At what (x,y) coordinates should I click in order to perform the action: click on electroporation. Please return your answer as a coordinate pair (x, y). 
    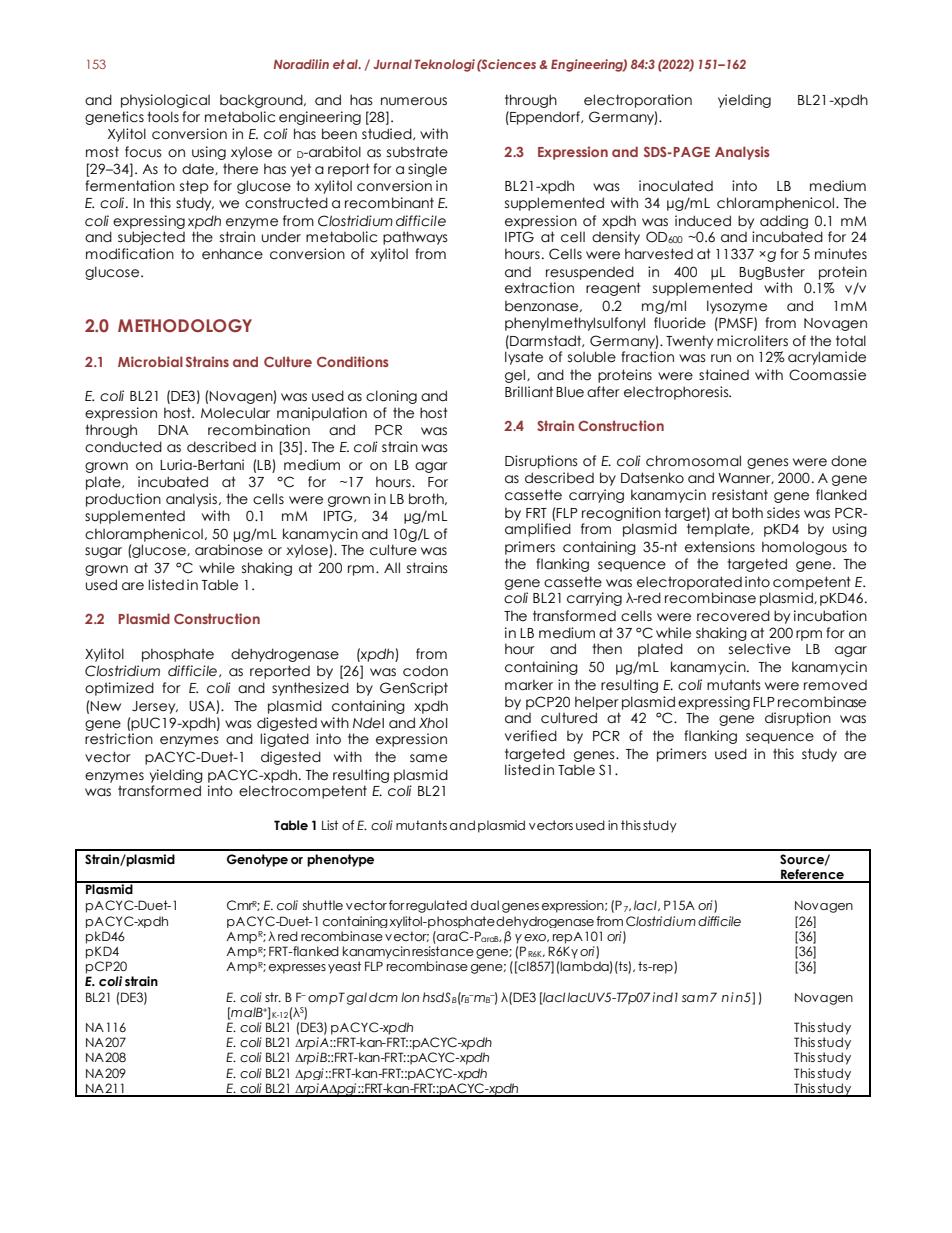
    Looking at the image, I should click on (638, 101).
